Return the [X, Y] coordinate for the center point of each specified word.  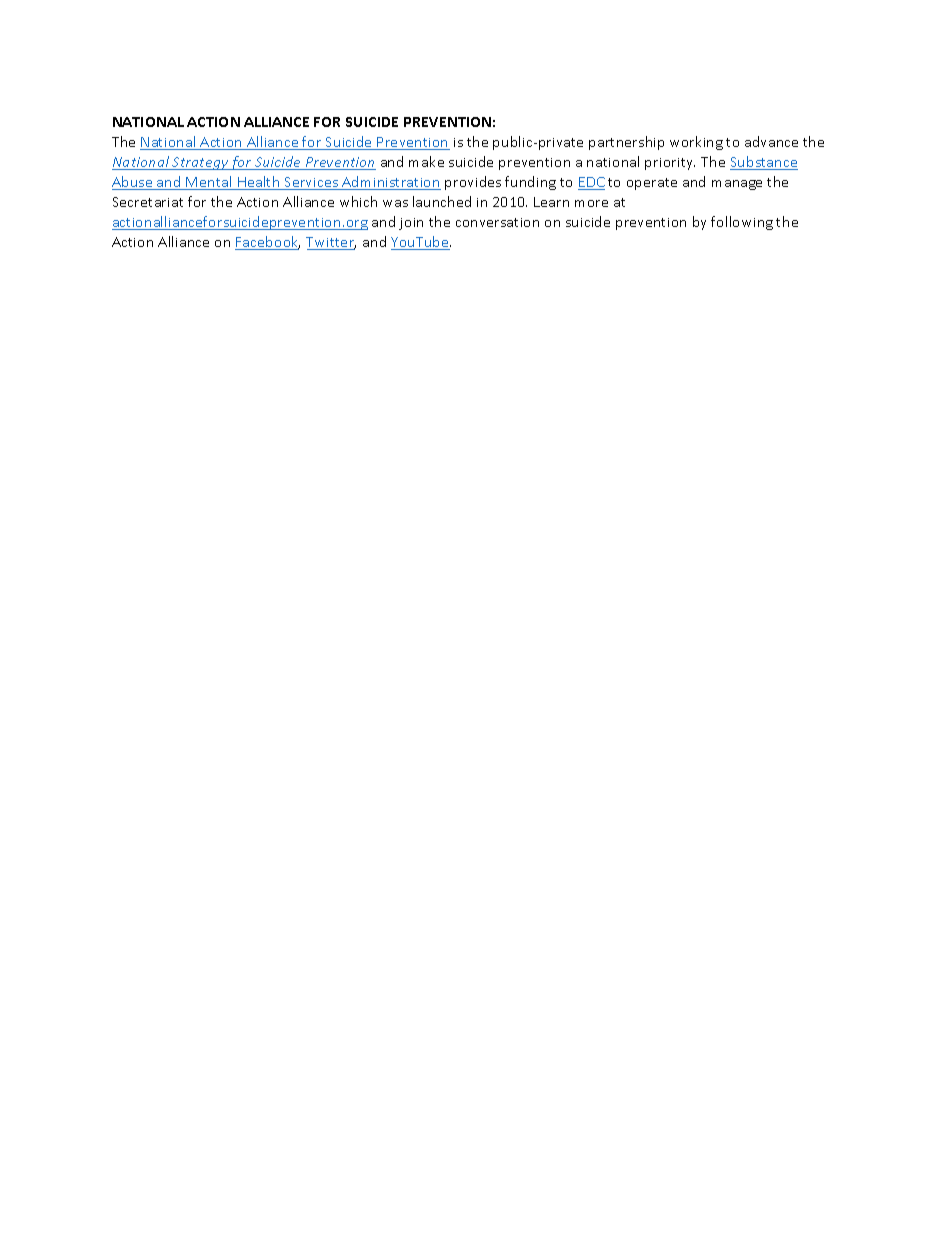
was [395, 203]
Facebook [267, 243]
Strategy [200, 163]
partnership [626, 143]
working [696, 143]
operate [652, 184]
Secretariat [148, 202]
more [591, 203]
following [742, 223]
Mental [210, 183]
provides [473, 183]
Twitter [331, 243]
